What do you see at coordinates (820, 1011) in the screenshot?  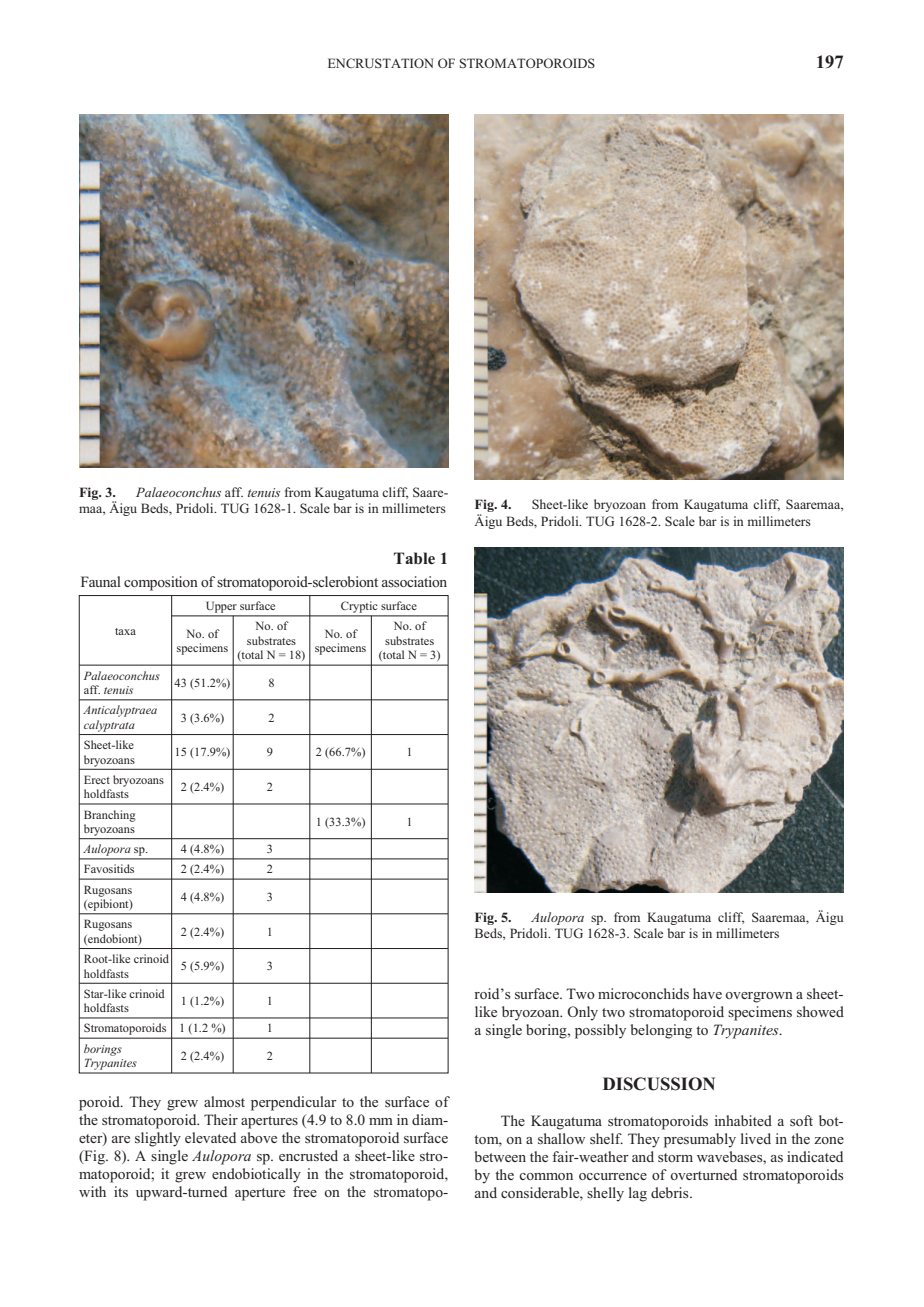 I see `showed` at bounding box center [820, 1011].
